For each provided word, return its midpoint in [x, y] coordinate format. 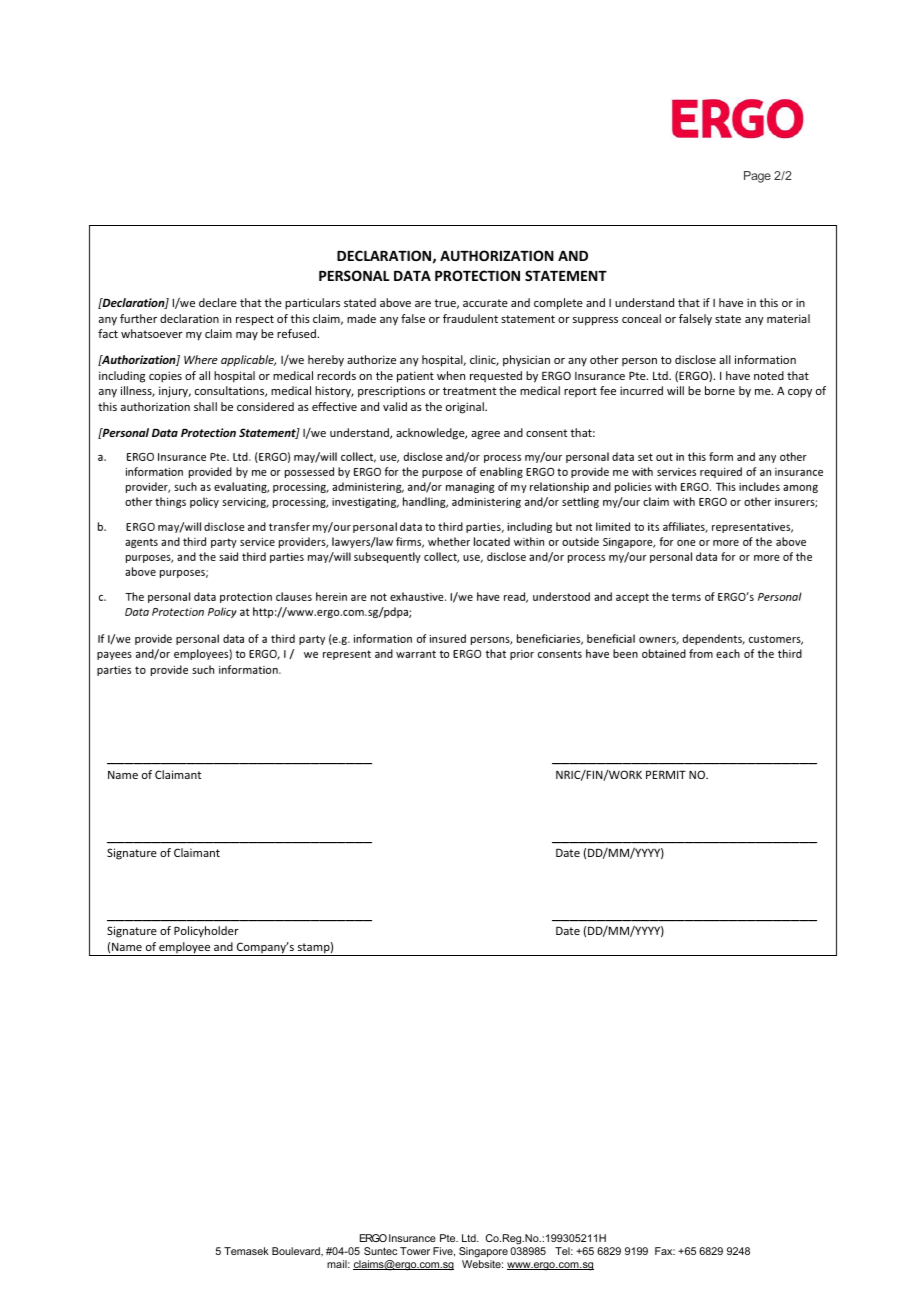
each [728, 653]
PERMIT [666, 774]
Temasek [246, 1251]
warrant [416, 654]
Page [757, 177]
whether [449, 541]
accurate [485, 303]
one [686, 543]
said [228, 556]
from [701, 653]
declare [218, 302]
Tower [415, 1251]
